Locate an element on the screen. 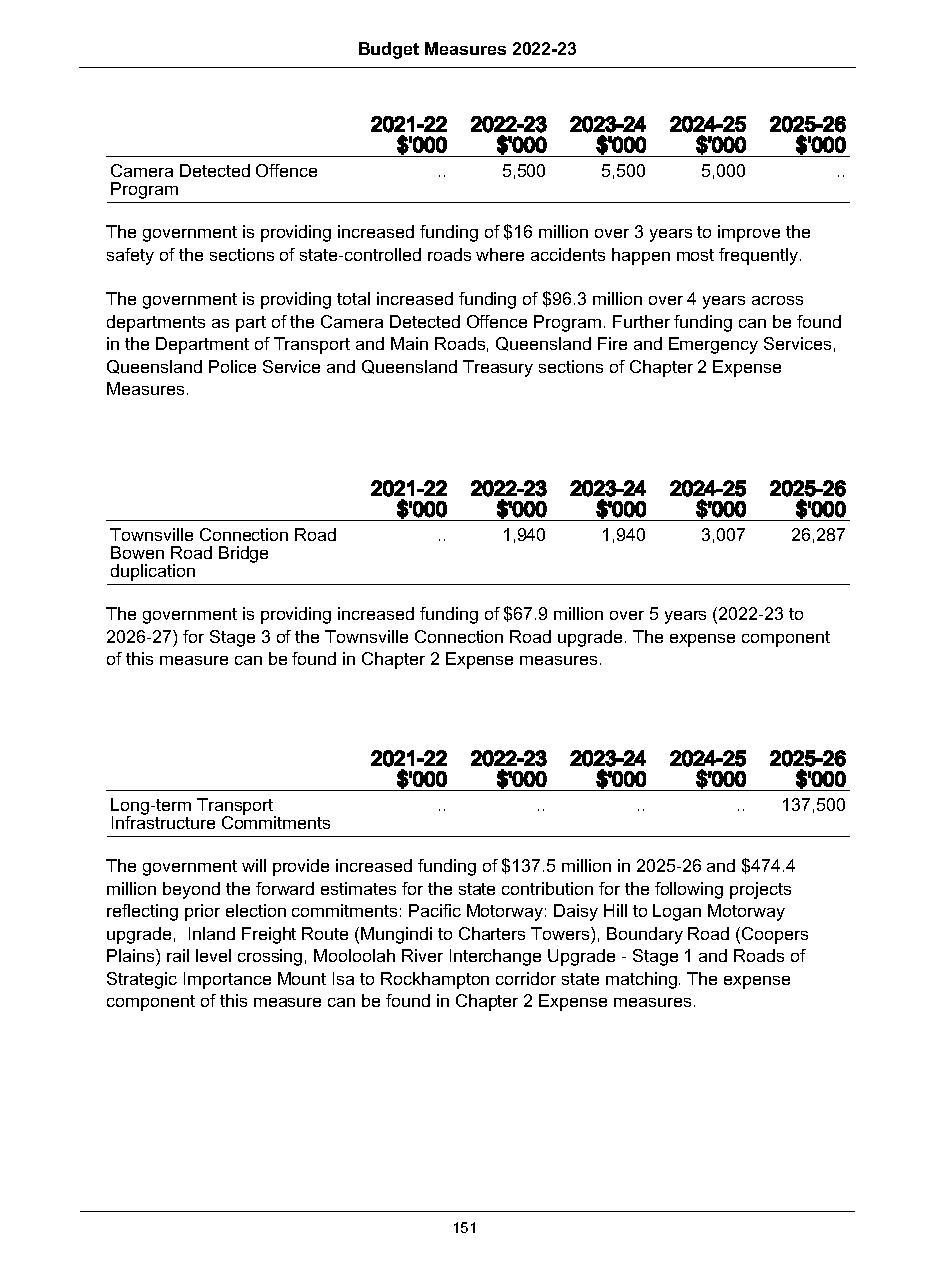 The image size is (930, 1288). Budget is located at coordinates (389, 50).
